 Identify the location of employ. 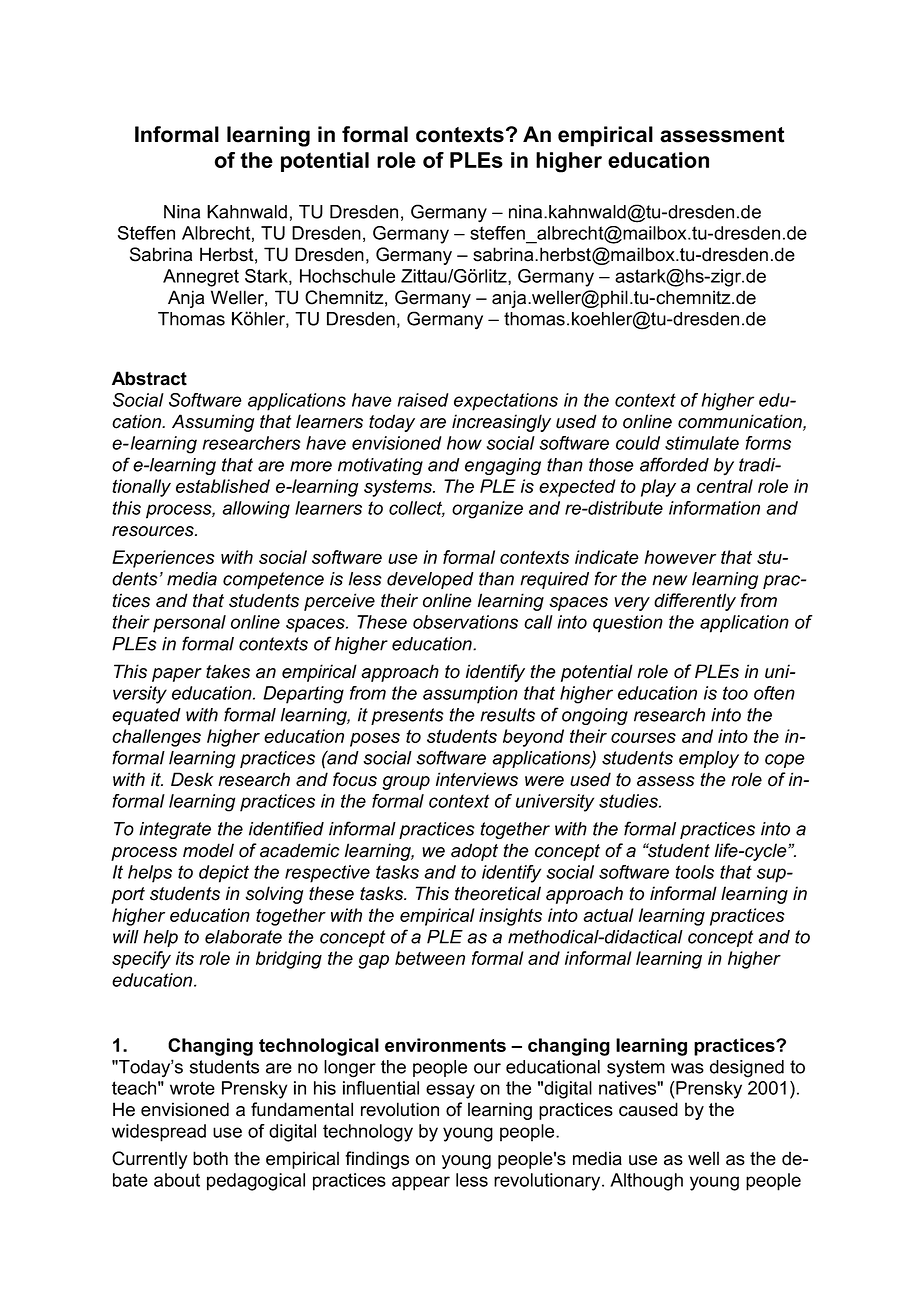
(709, 760).
